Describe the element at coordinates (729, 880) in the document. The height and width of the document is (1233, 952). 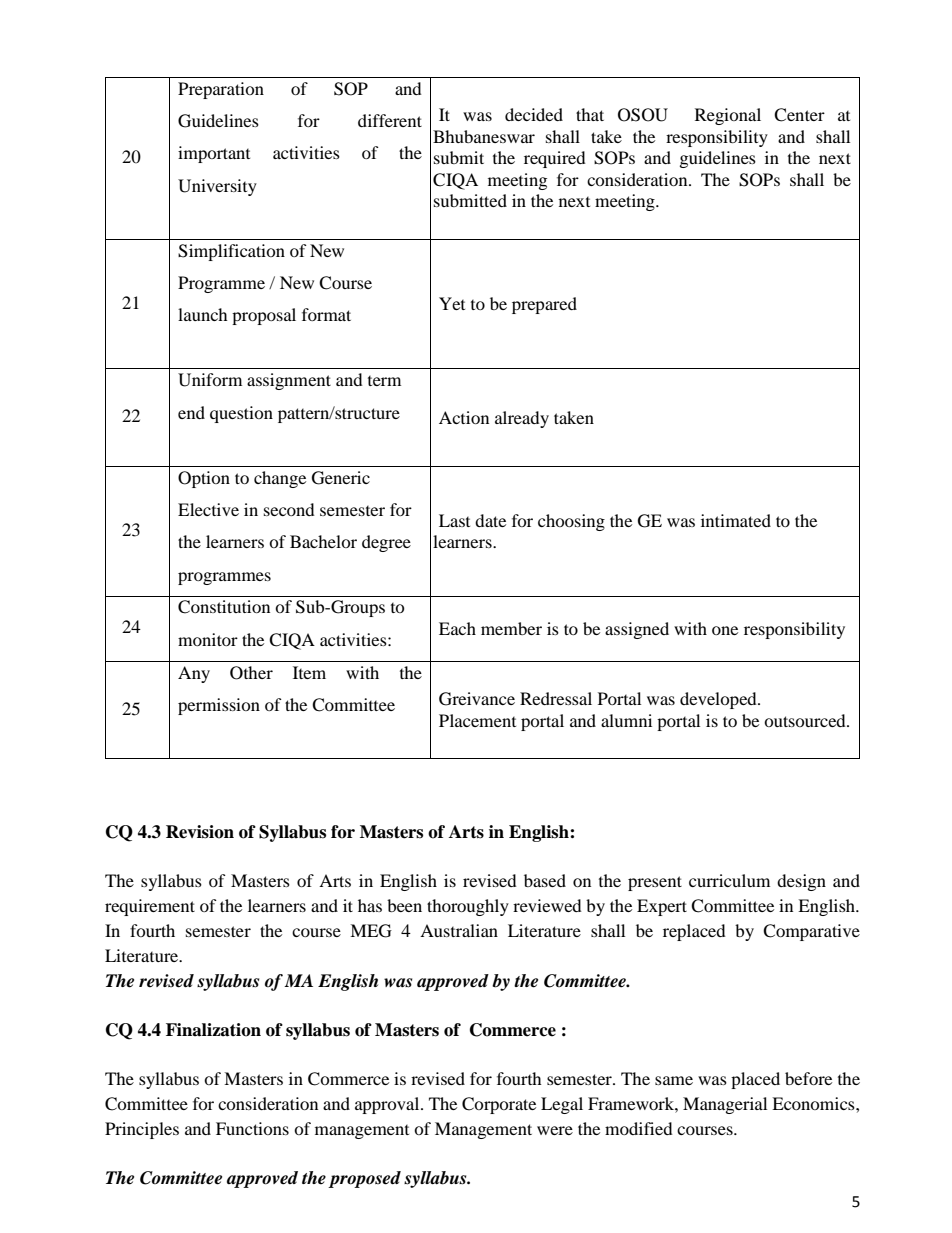
I see `curriculum` at that location.
